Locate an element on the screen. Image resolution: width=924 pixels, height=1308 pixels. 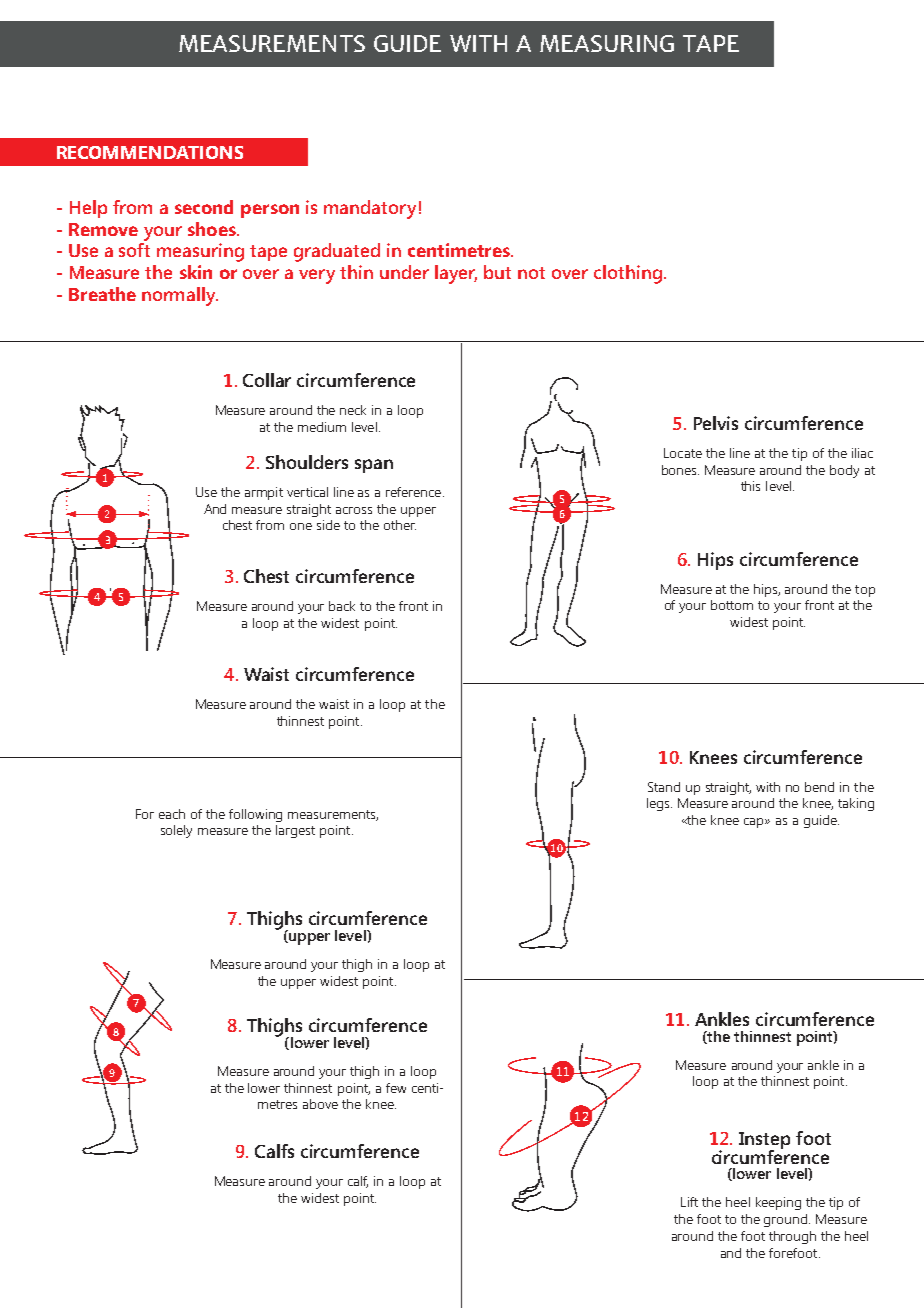
bottom is located at coordinates (732, 605).
